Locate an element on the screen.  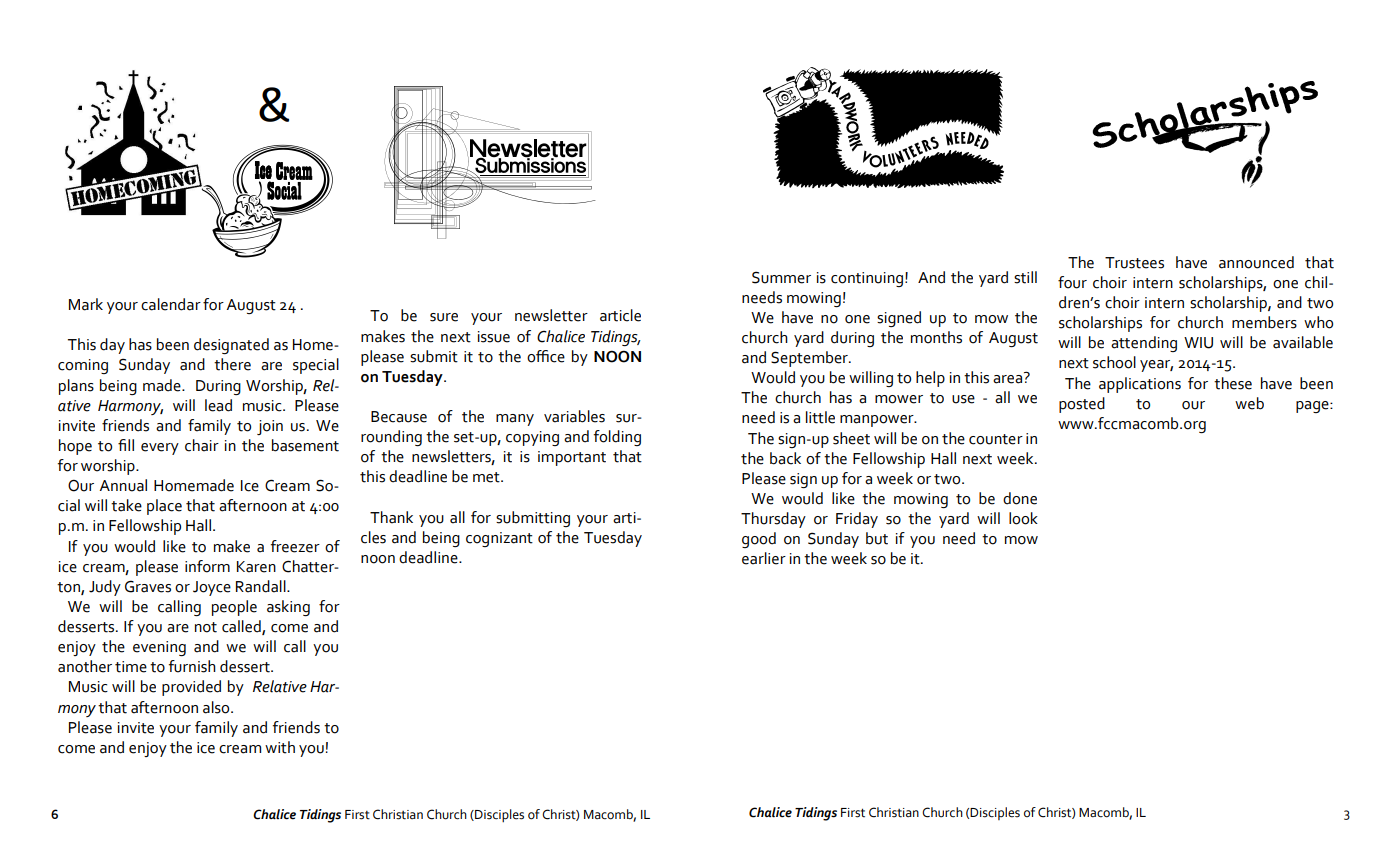
posted is located at coordinates (1082, 405).
